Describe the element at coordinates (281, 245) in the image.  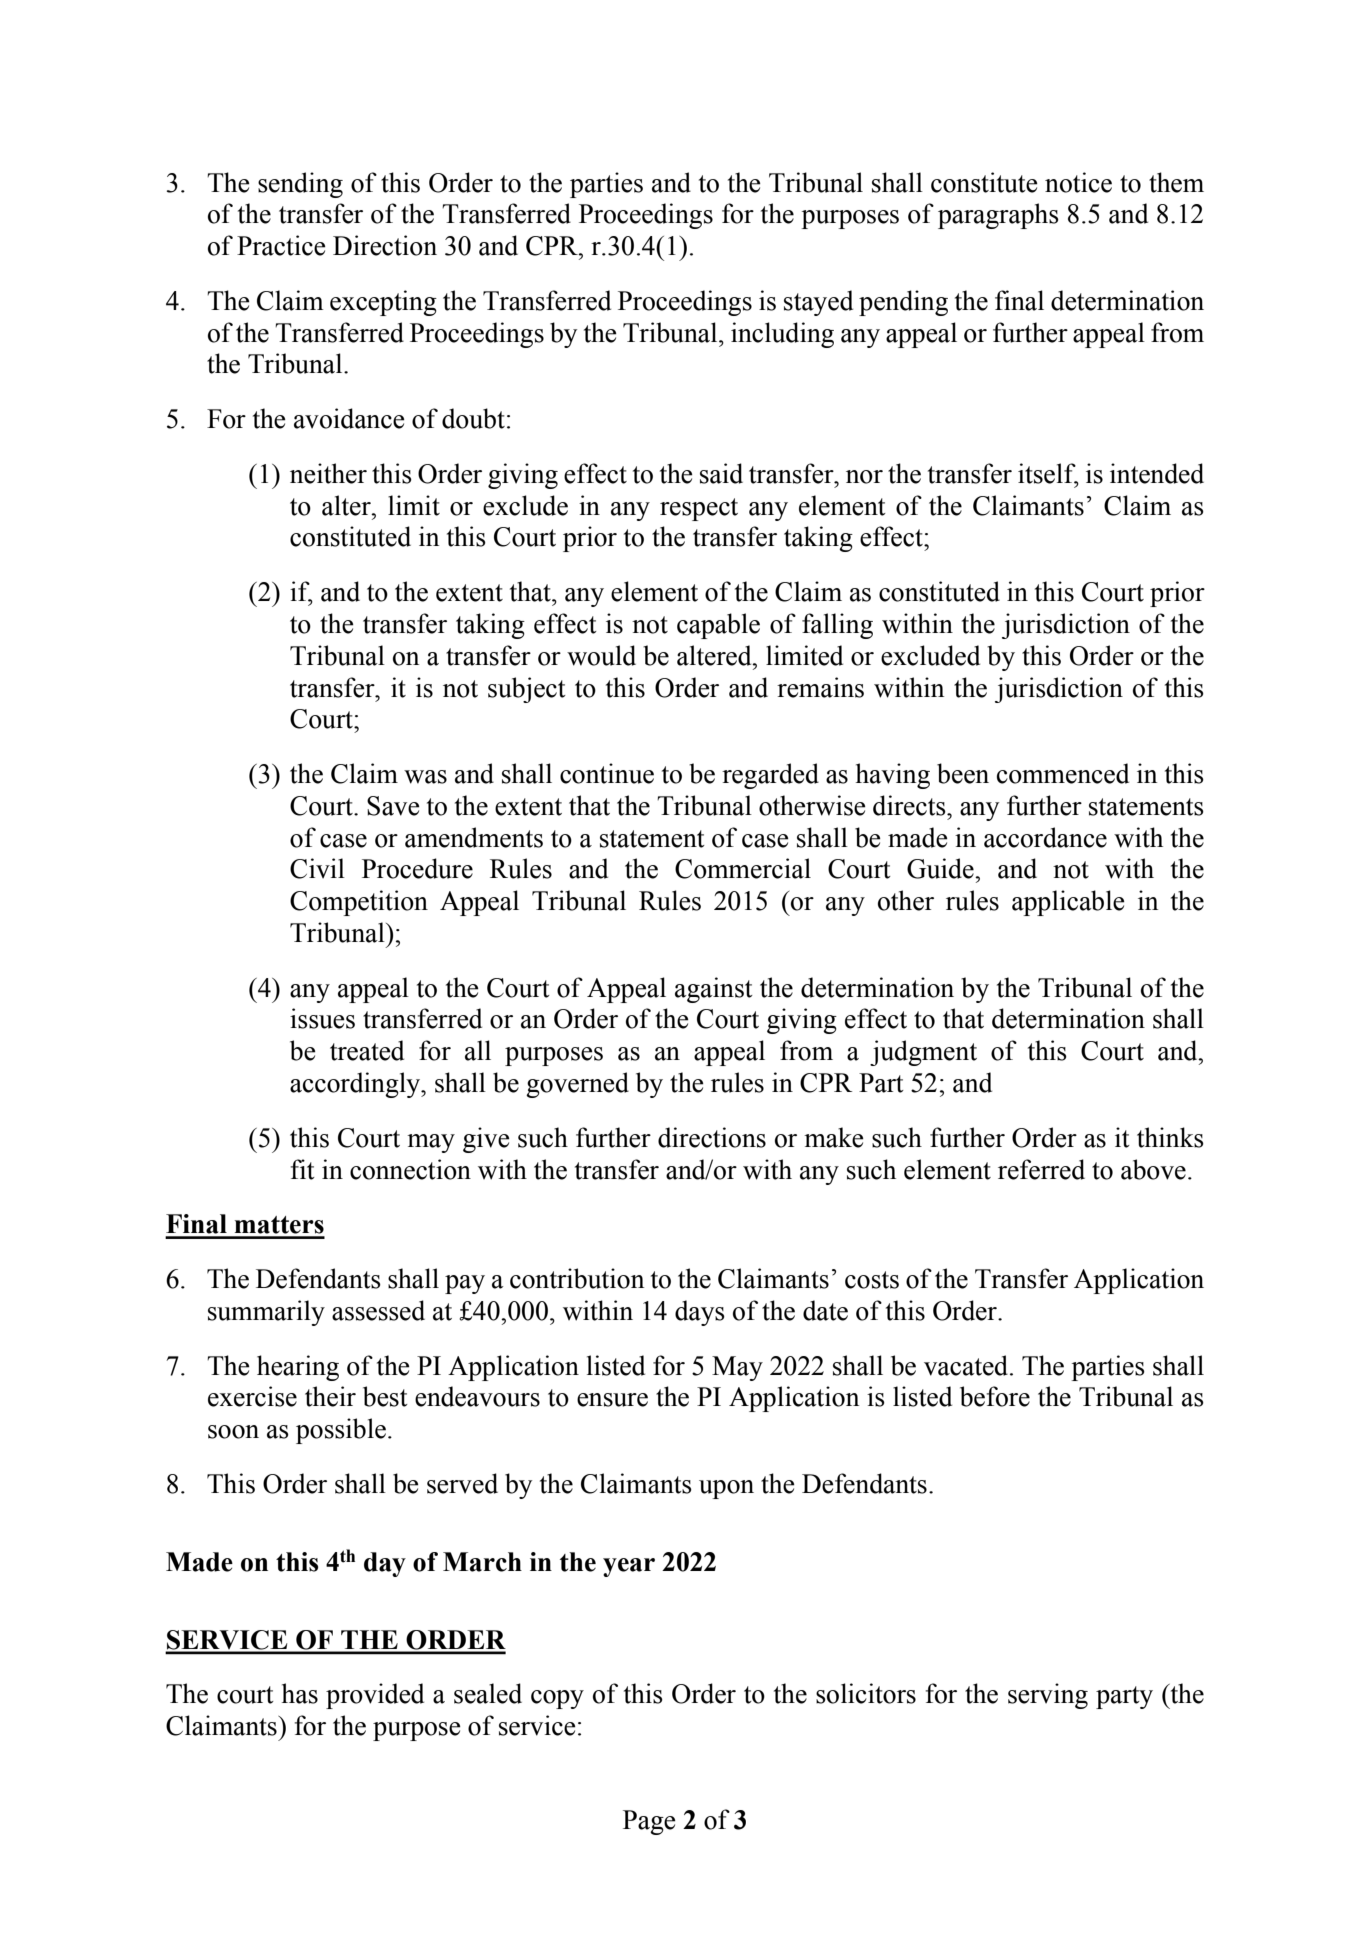
I see `Practice` at that location.
